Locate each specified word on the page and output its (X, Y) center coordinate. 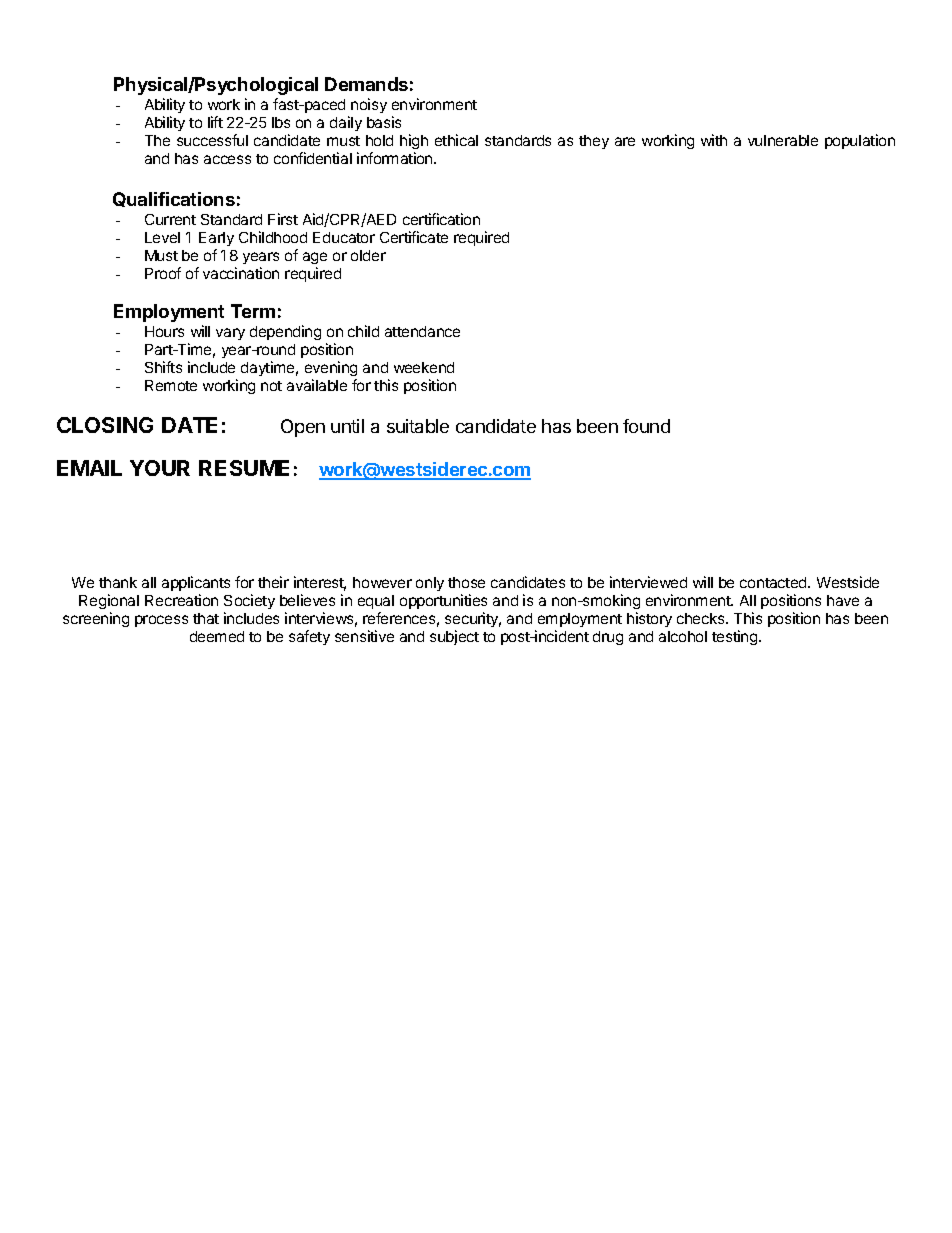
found (646, 426)
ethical (456, 140)
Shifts (163, 367)
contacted (774, 582)
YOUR (160, 468)
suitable (418, 426)
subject (454, 637)
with (714, 140)
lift (215, 122)
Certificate (414, 237)
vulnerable (783, 140)
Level (162, 237)
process (161, 621)
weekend (424, 367)
